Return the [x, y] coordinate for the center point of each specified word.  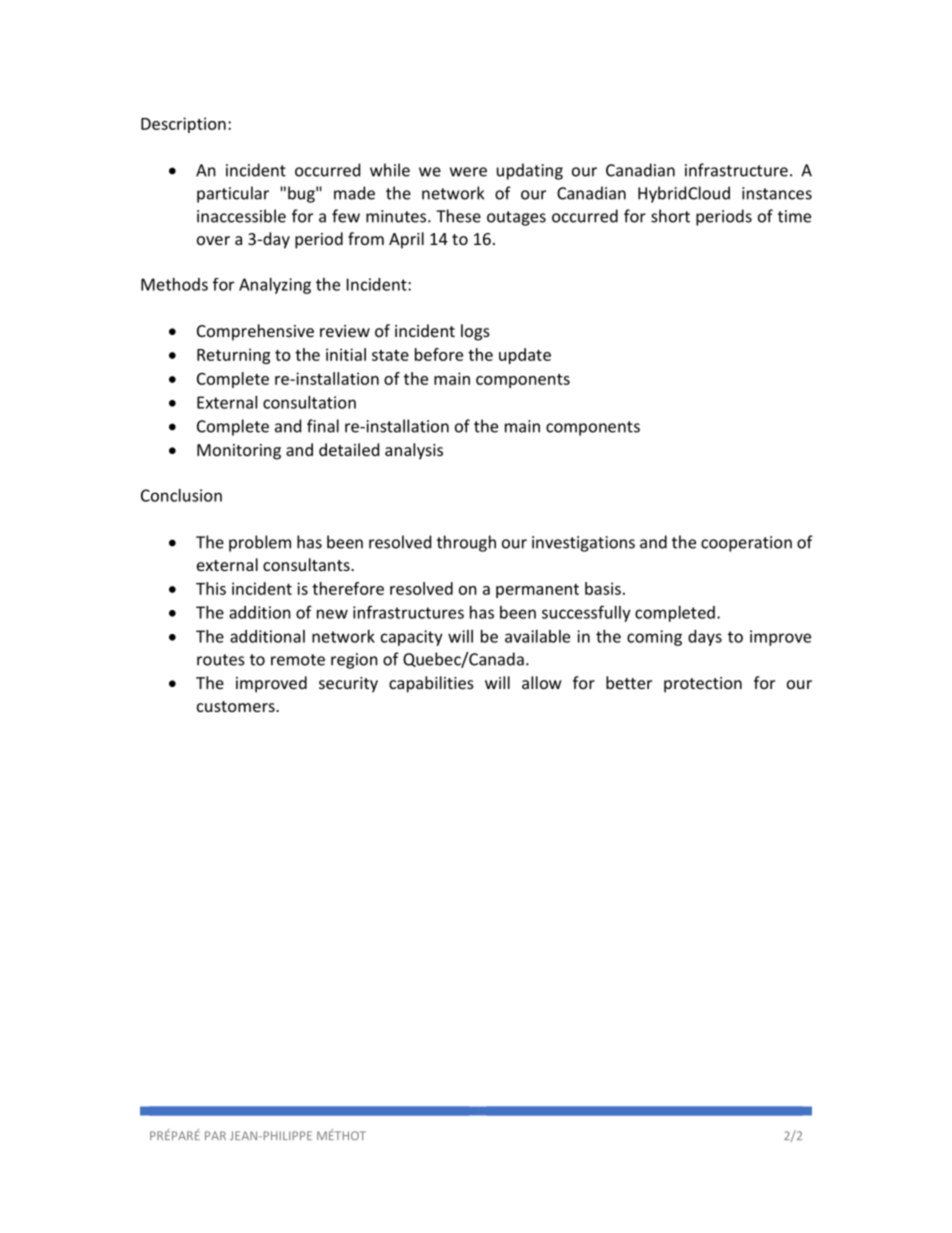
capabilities [431, 684]
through [466, 543]
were [468, 172]
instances [777, 193]
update [525, 356]
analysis [414, 451]
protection [703, 685]
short [670, 216]
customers [237, 706]
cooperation [746, 544]
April [406, 240]
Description [183, 125]
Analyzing [275, 286]
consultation [309, 402]
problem [260, 543]
